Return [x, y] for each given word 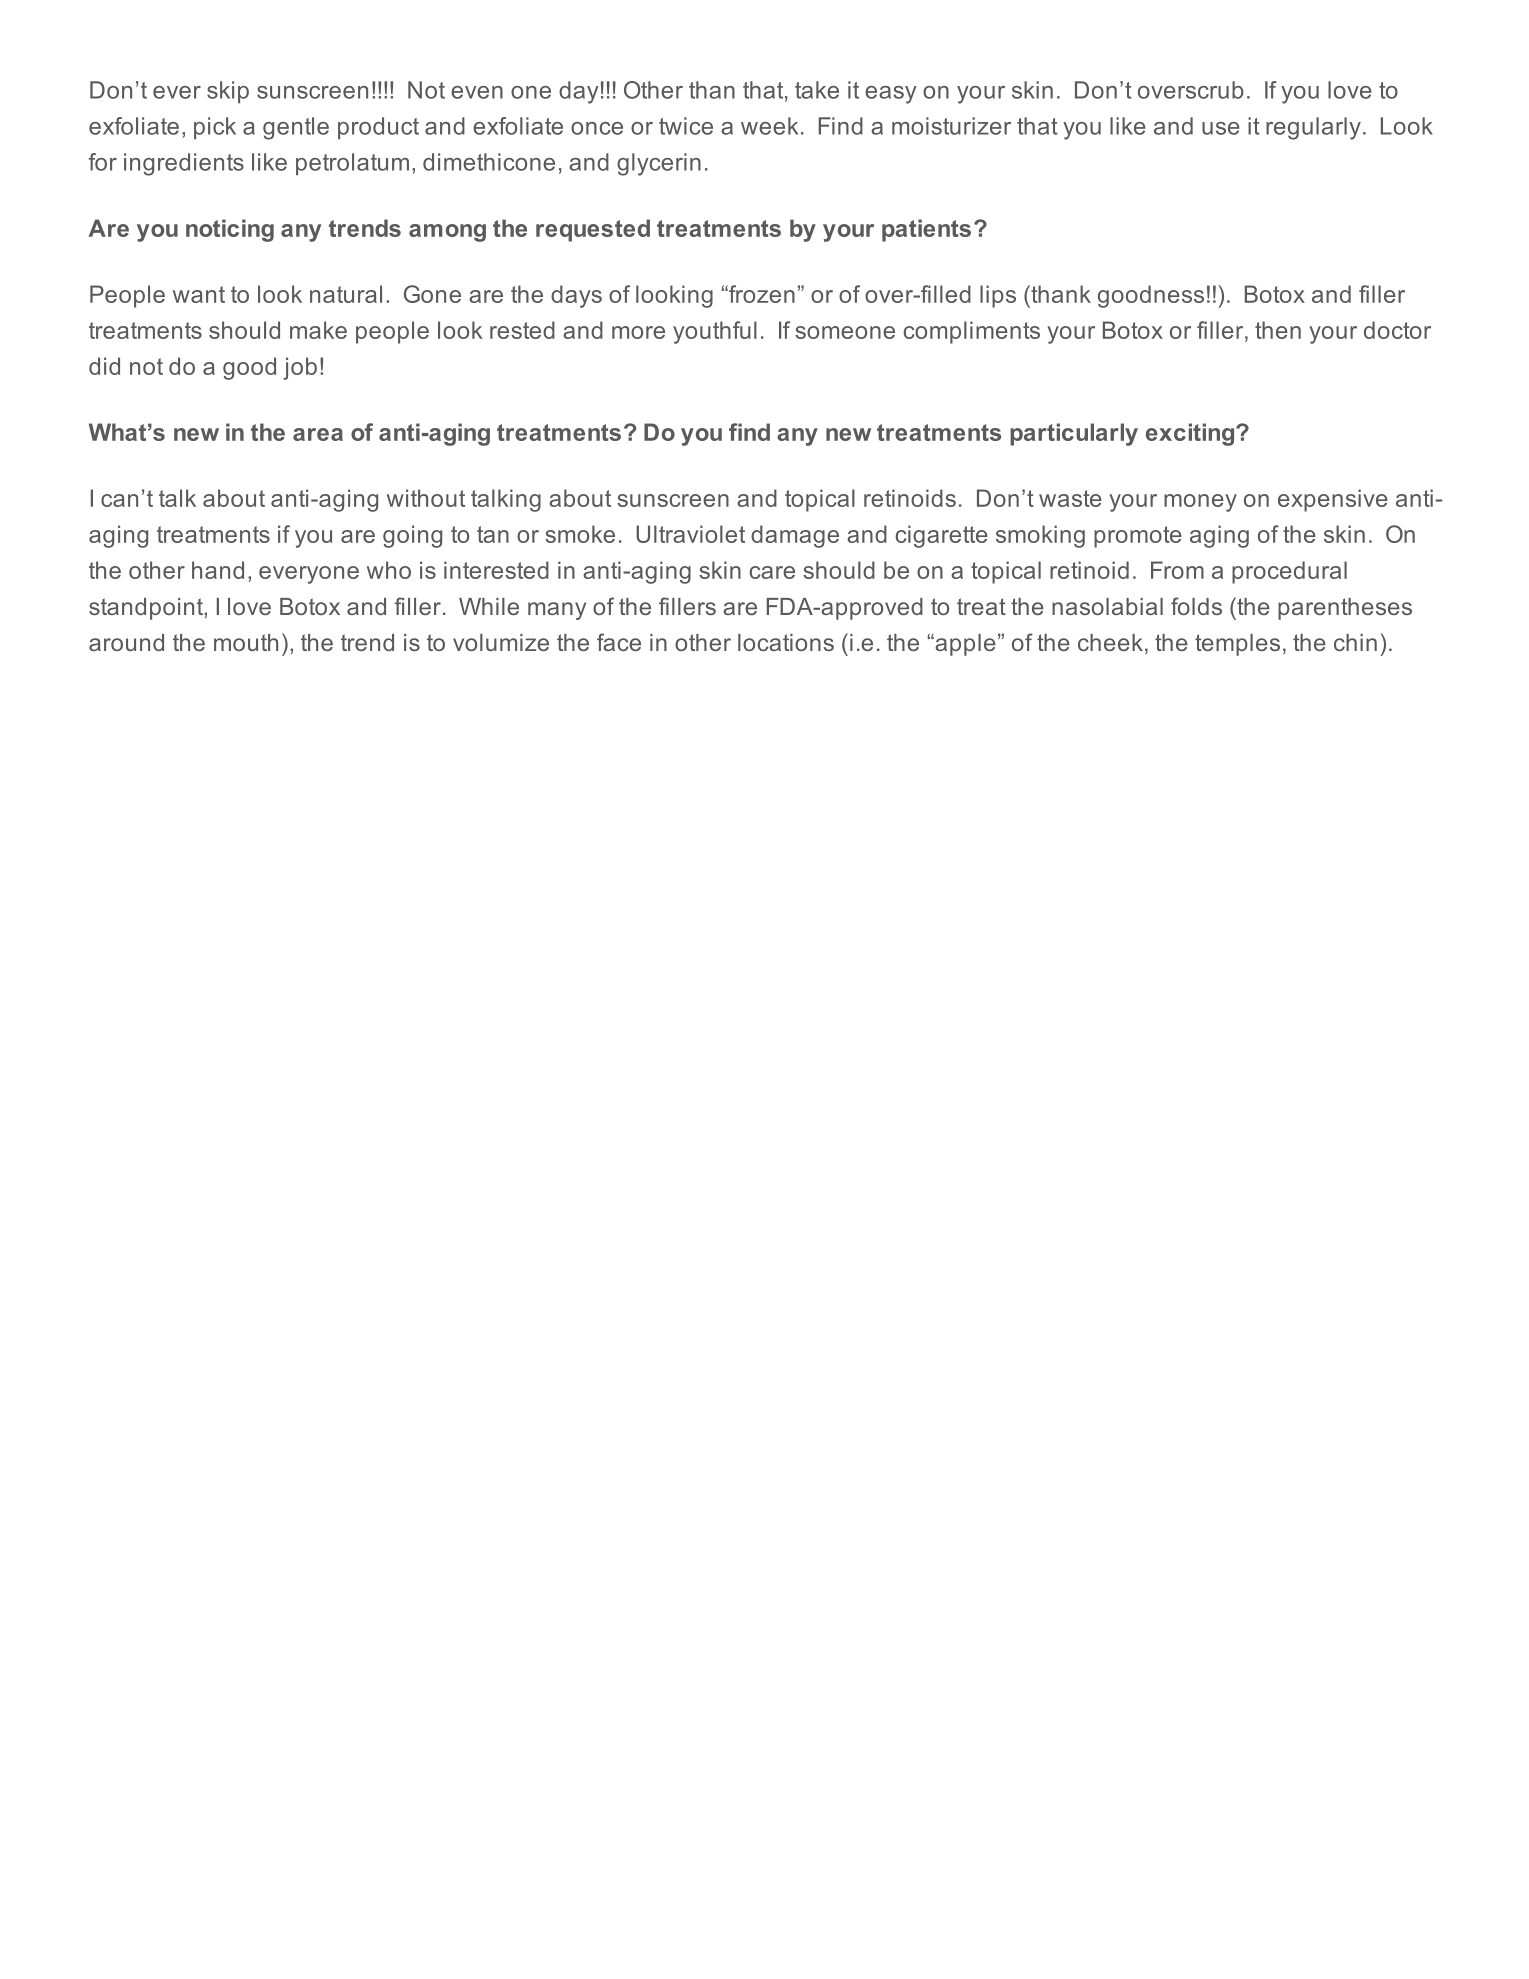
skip [228, 92]
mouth [246, 642]
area [318, 434]
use [1221, 128]
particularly [1074, 434]
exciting [1191, 434]
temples [1237, 645]
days [576, 296]
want [199, 294]
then [1278, 330]
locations [786, 642]
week [769, 126]
